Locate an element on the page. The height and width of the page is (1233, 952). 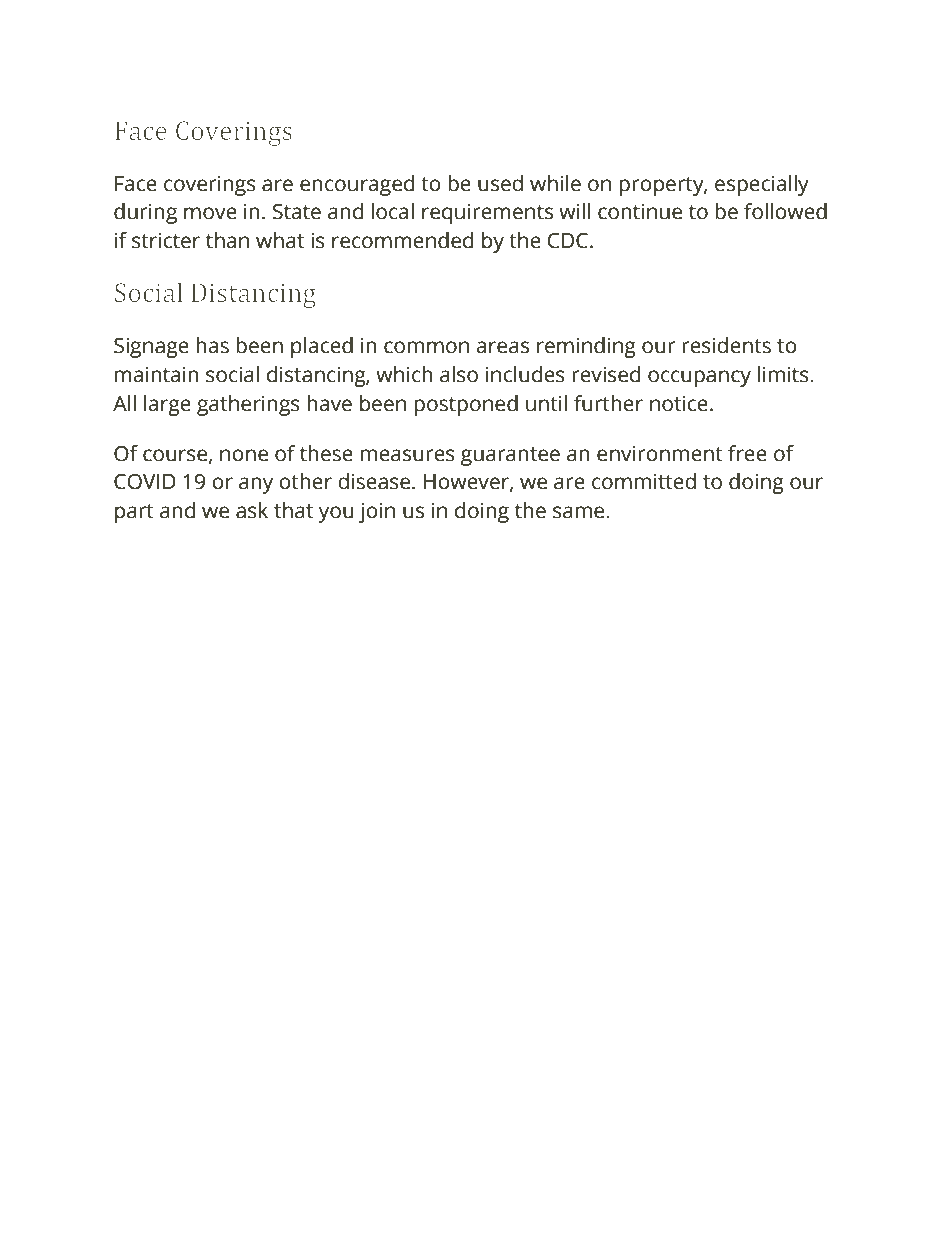
residents is located at coordinates (726, 345).
